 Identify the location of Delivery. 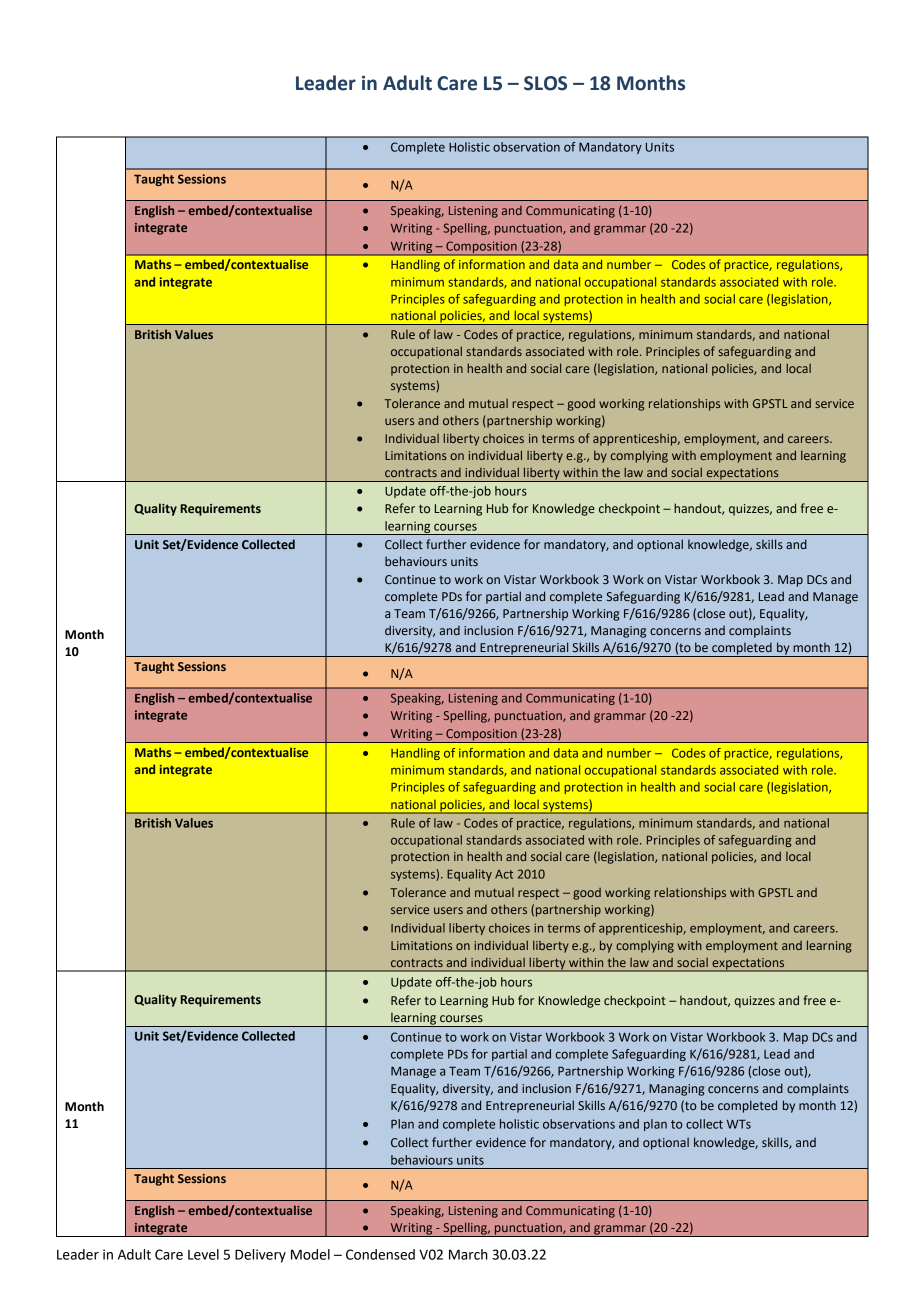
(260, 1256).
